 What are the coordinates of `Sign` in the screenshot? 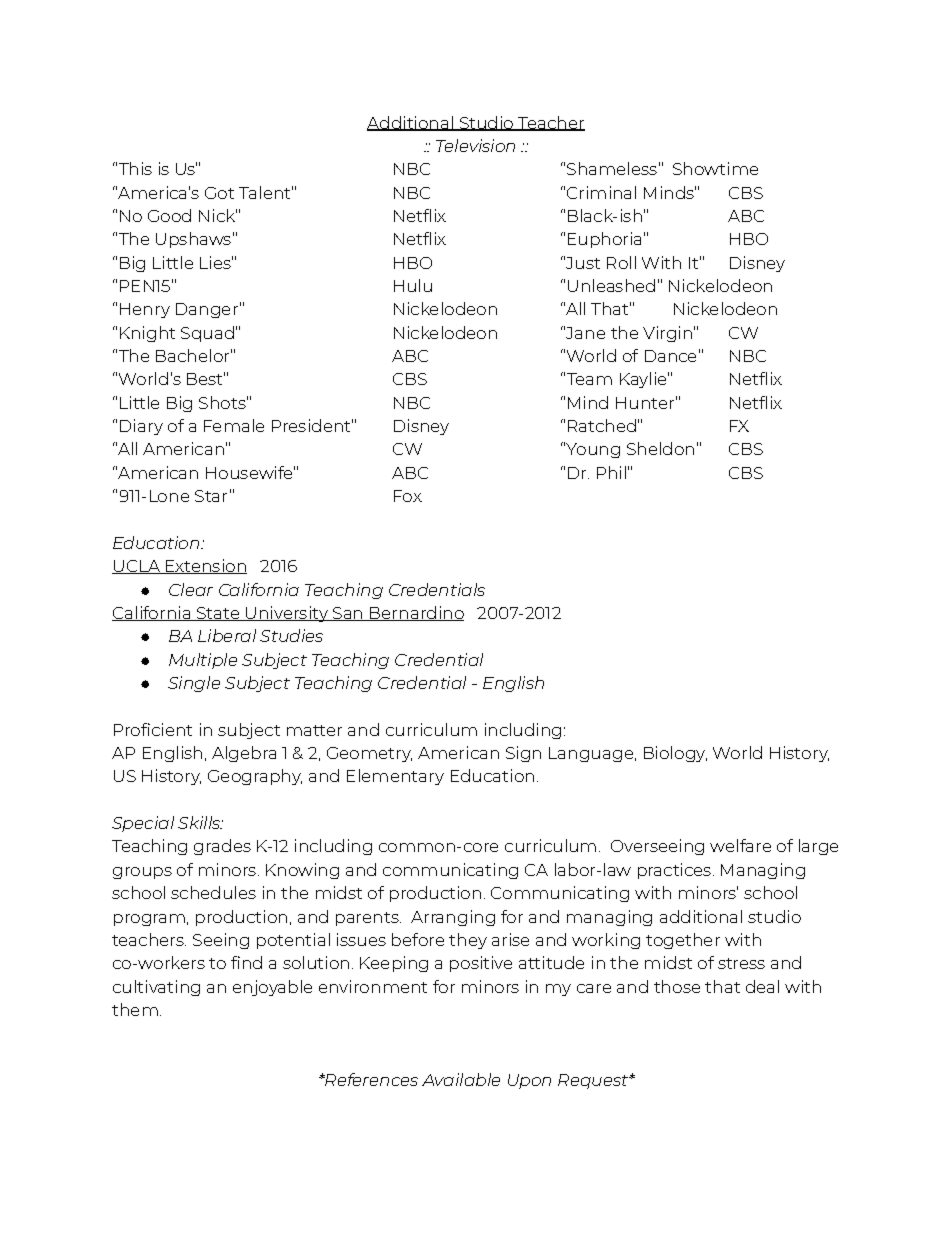 It's located at (523, 754).
